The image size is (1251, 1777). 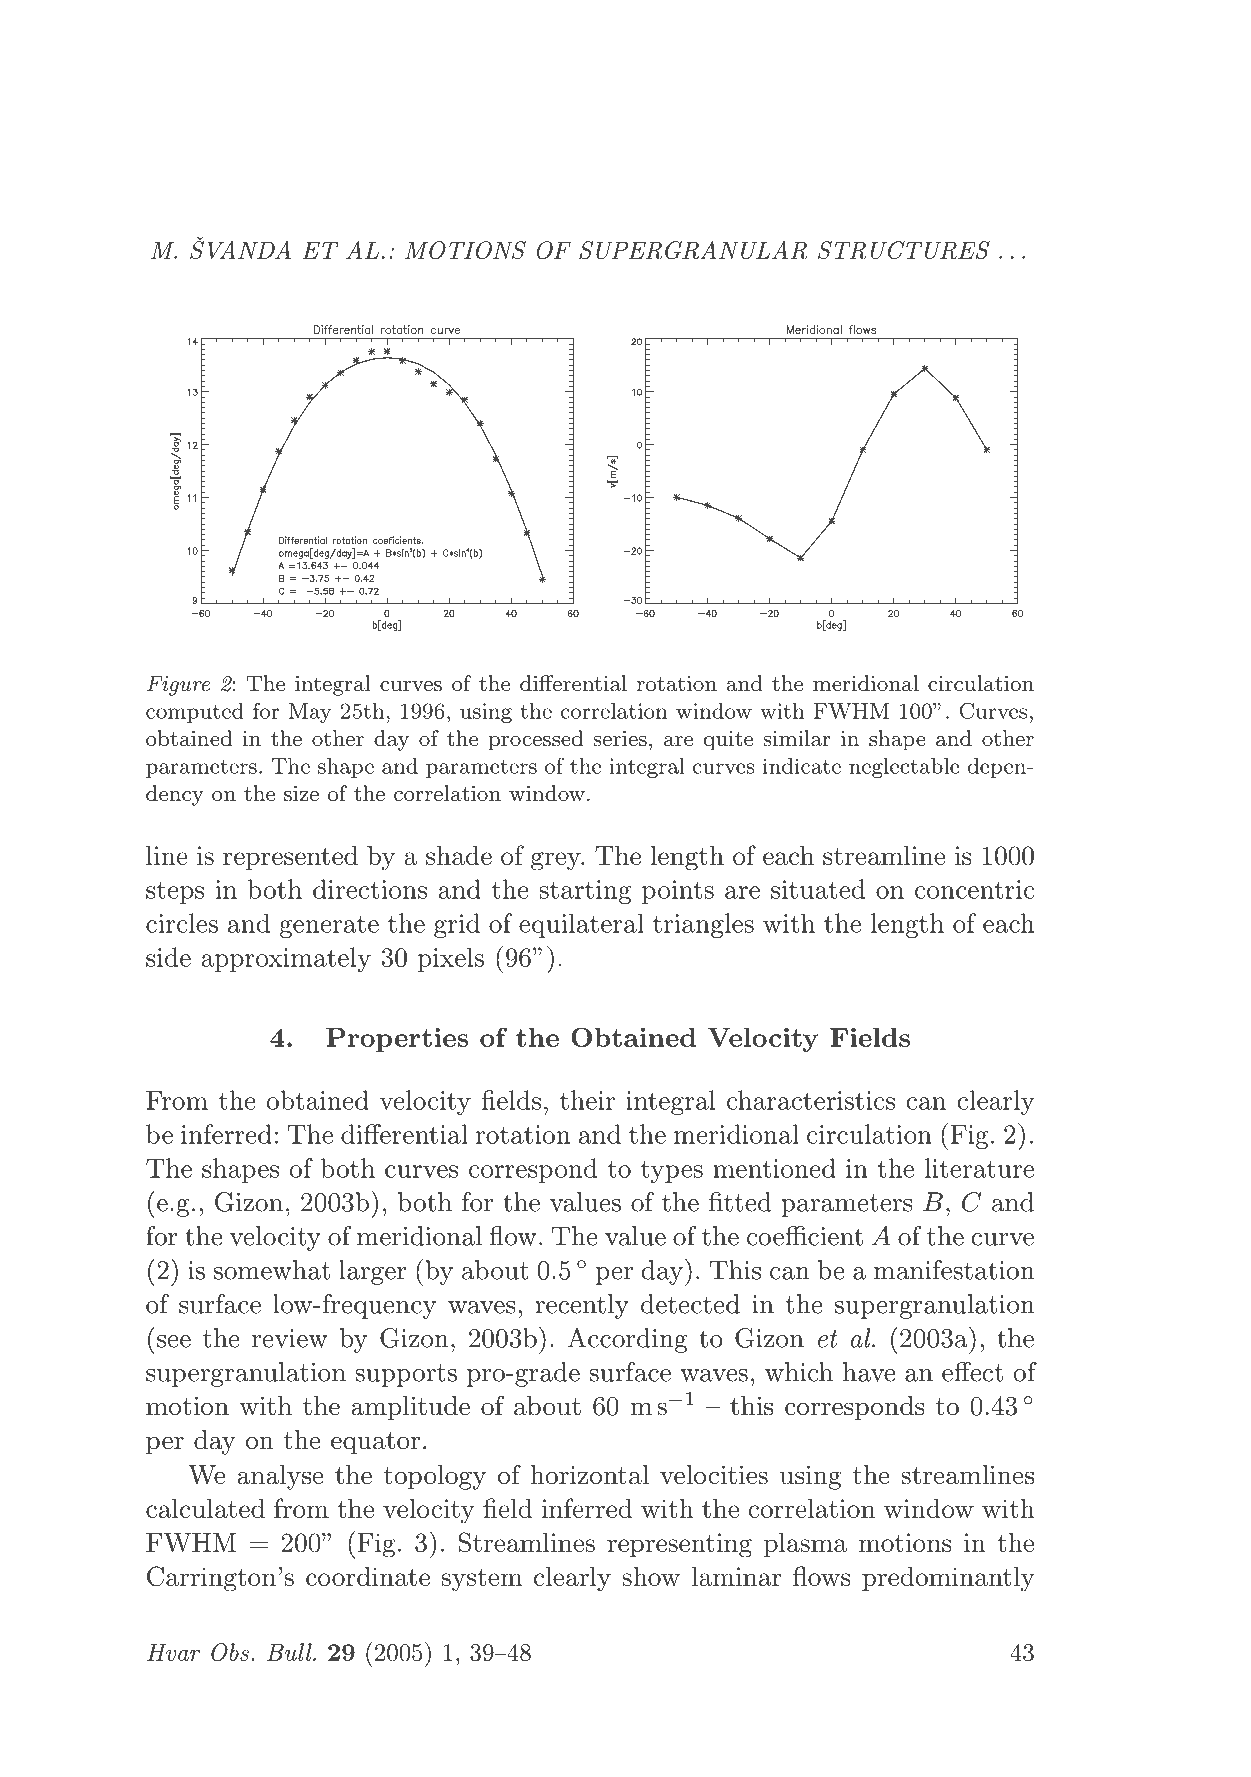 I want to click on their, so click(x=587, y=1100).
